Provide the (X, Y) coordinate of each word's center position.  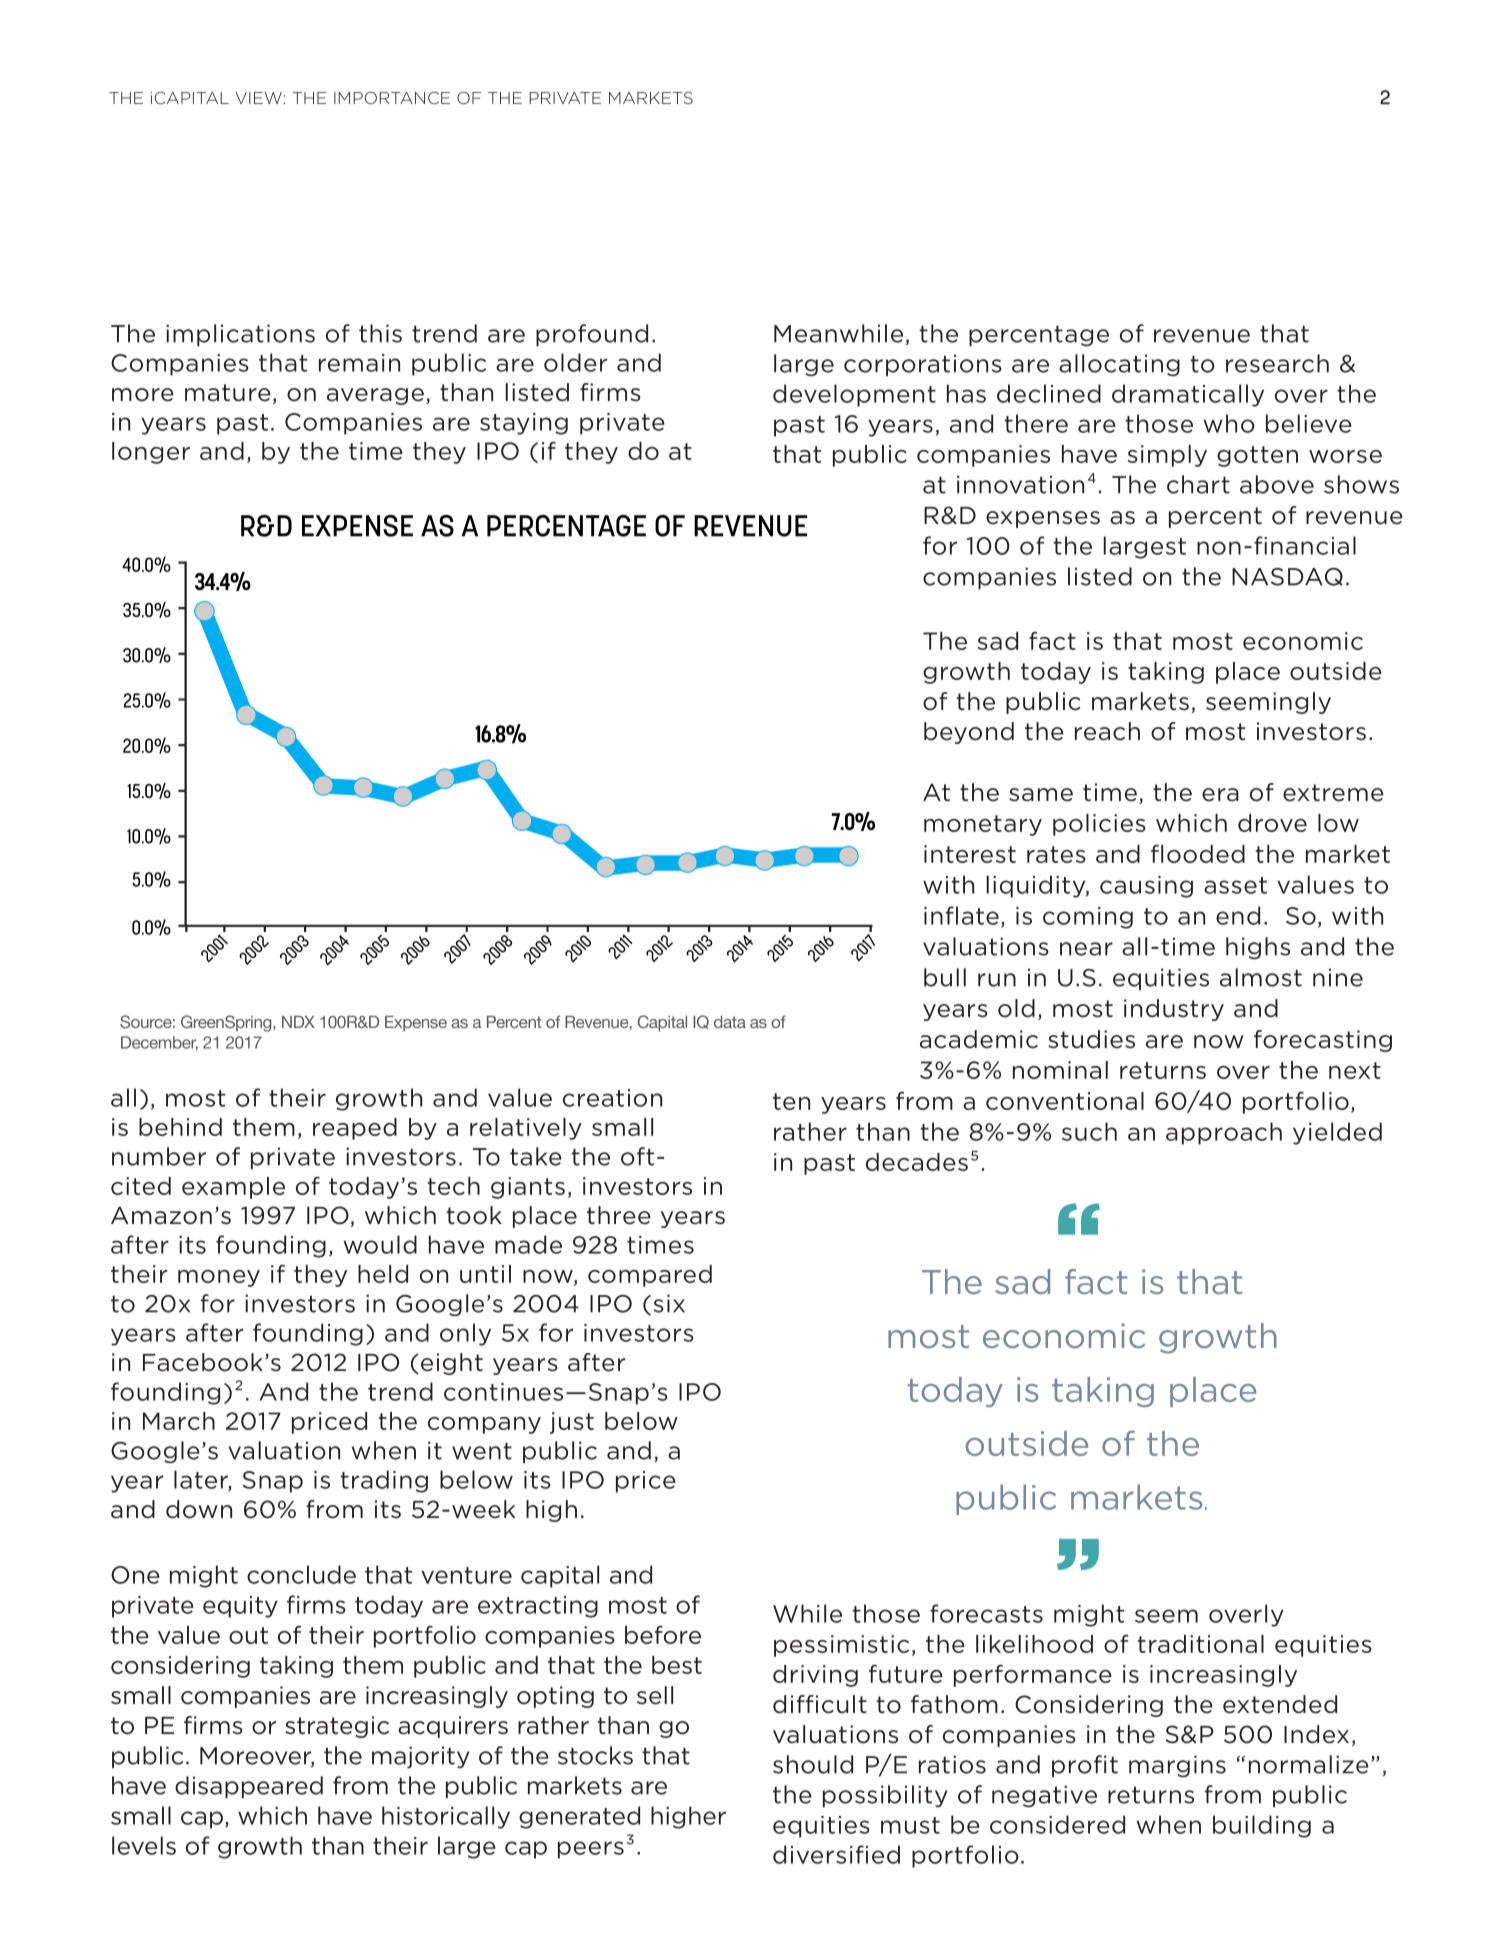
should (813, 1764)
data (730, 1022)
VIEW (259, 98)
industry (1174, 1010)
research (1277, 363)
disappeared (249, 1787)
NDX (298, 1022)
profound (592, 335)
